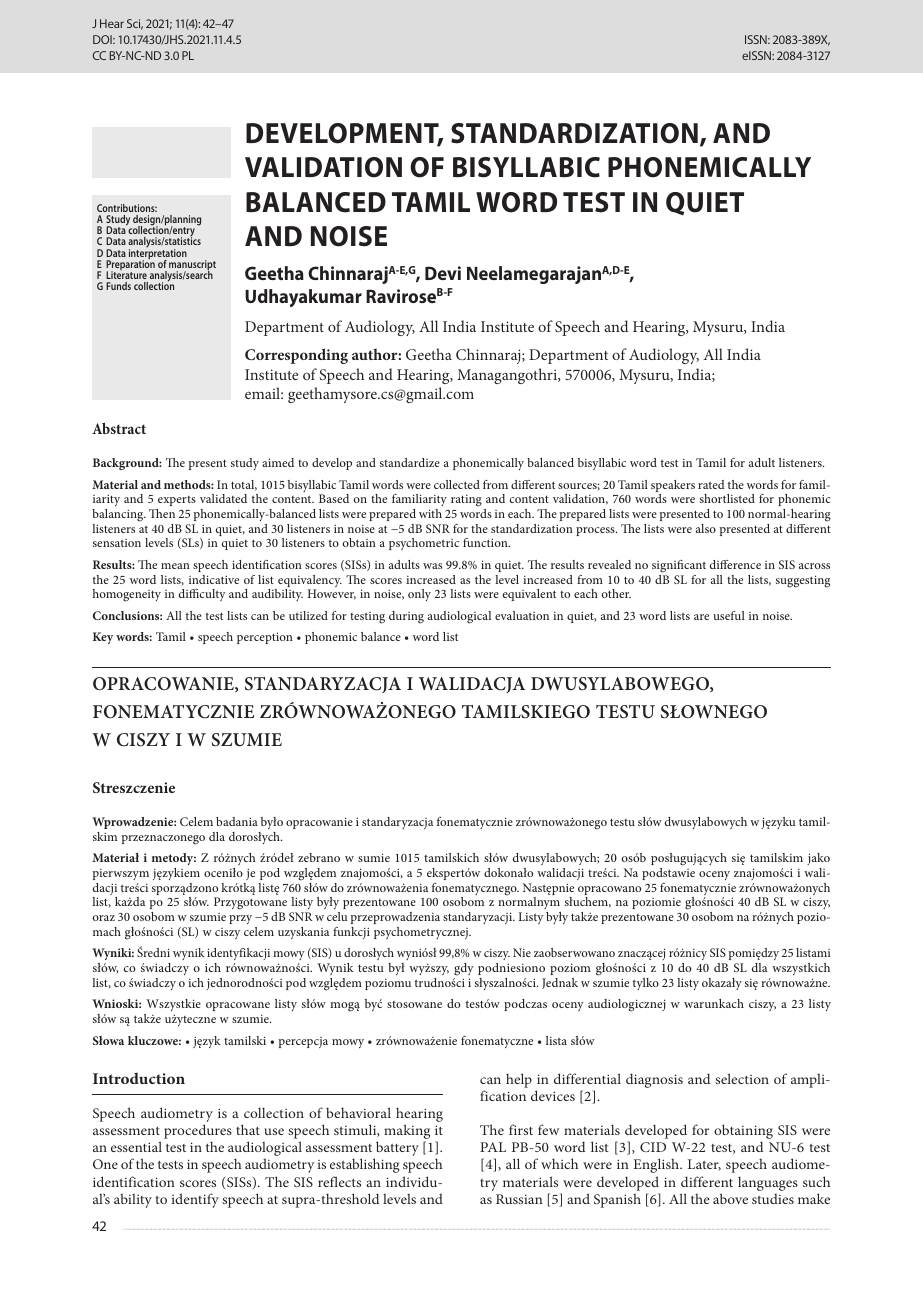 The image size is (923, 1316). What do you see at coordinates (198, 1133) in the screenshot?
I see `procedures` at bounding box center [198, 1133].
